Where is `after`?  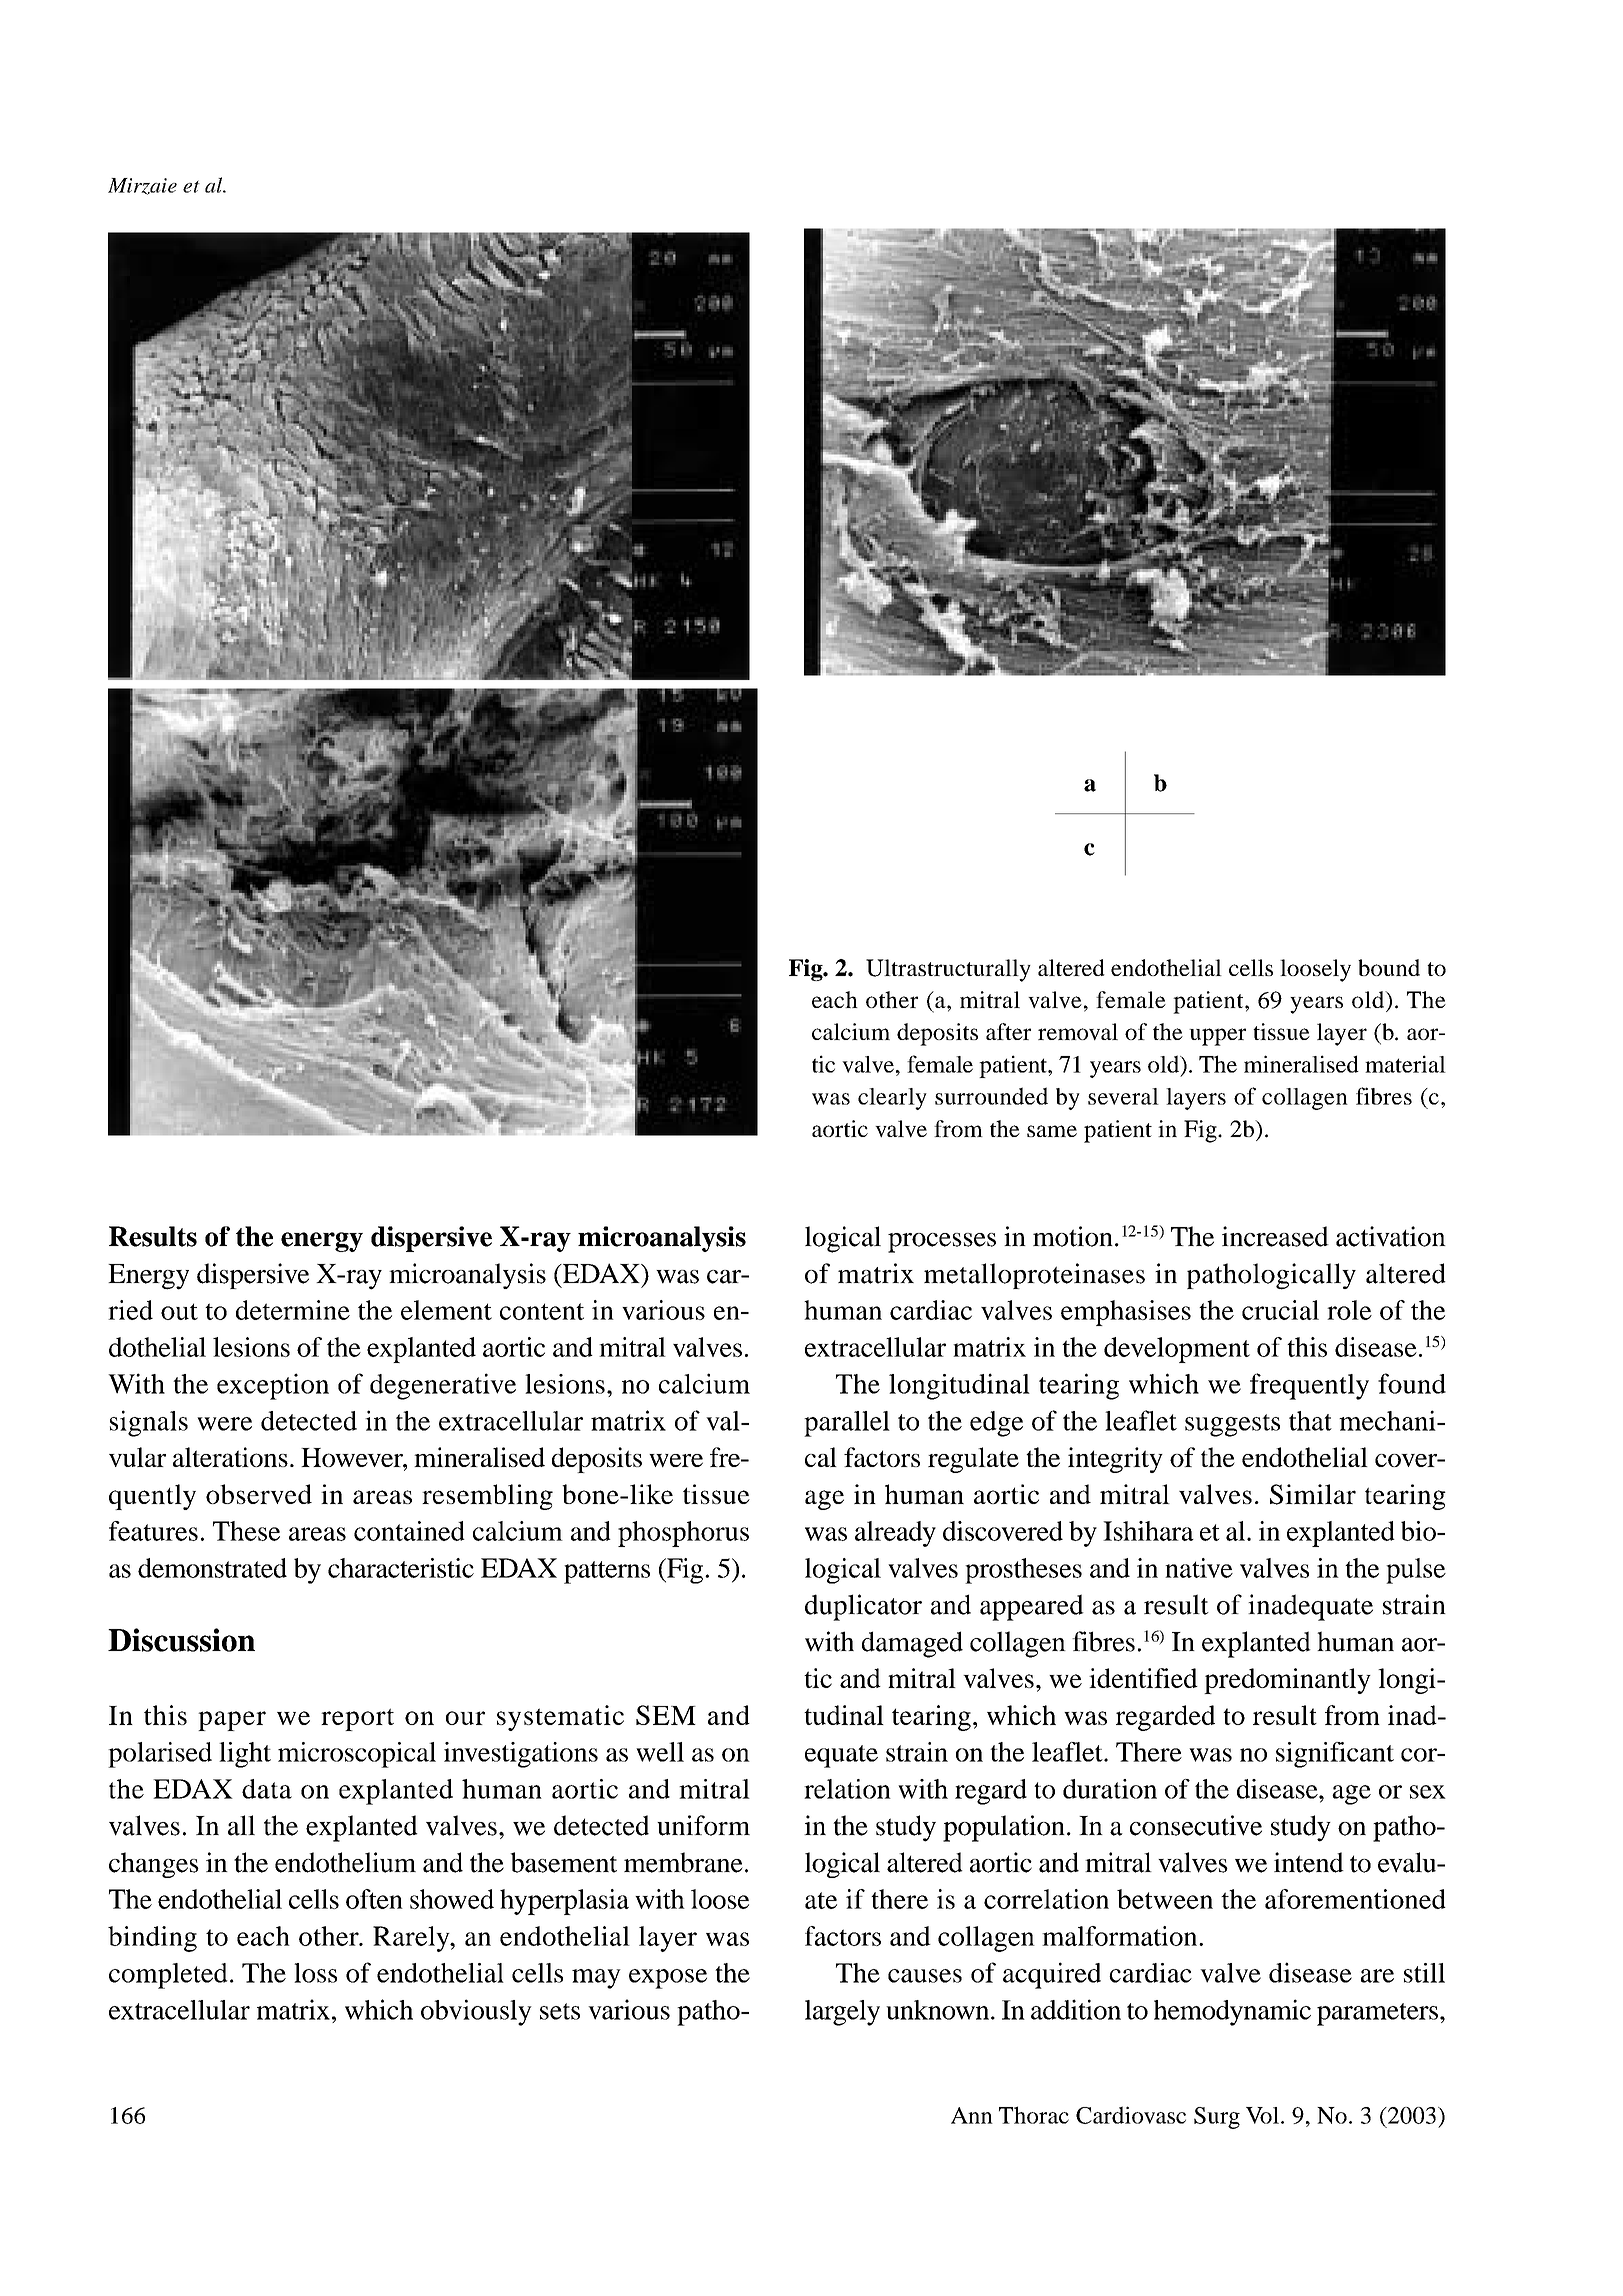
after is located at coordinates (1008, 1031).
